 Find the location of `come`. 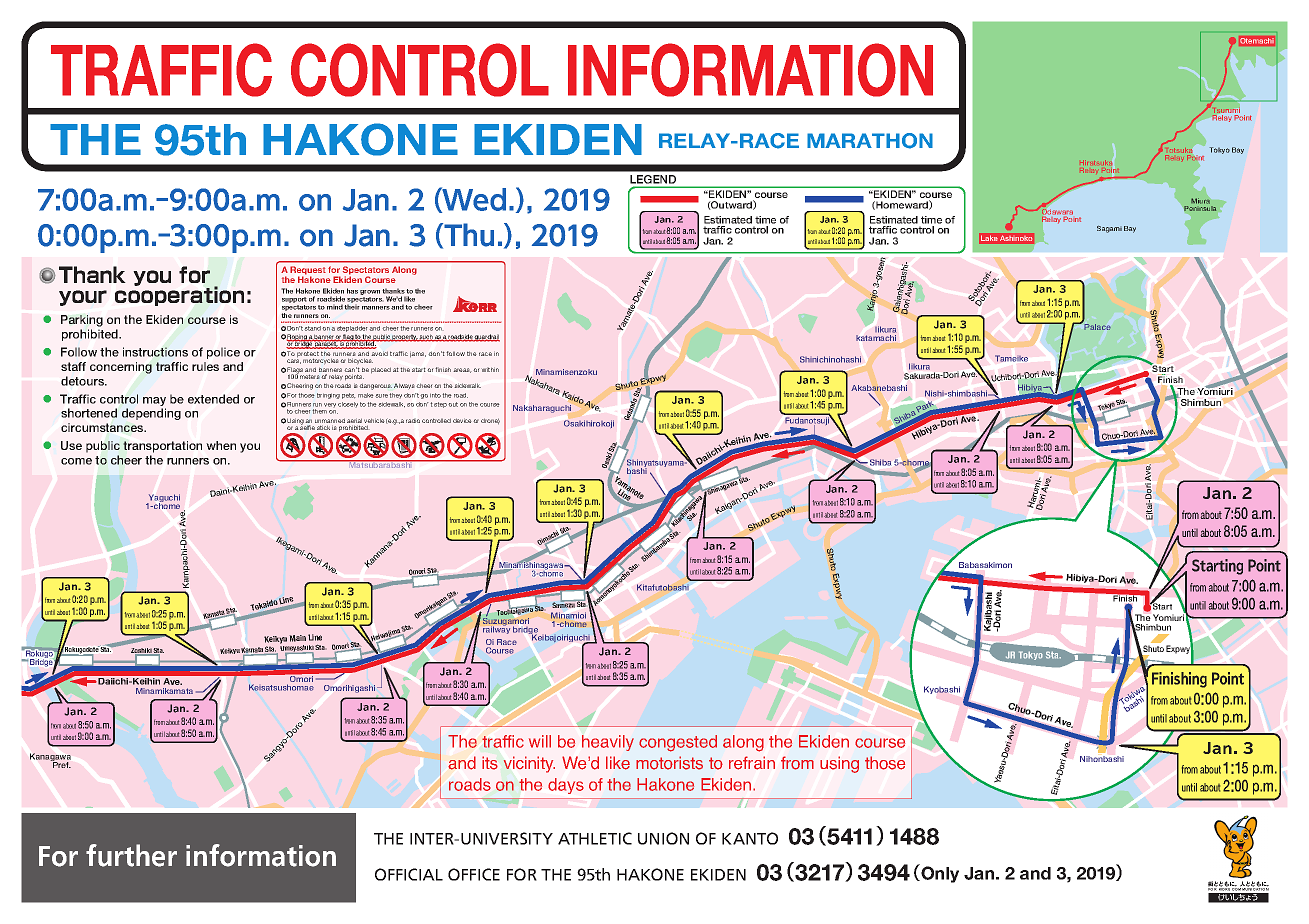

come is located at coordinates (76, 461).
